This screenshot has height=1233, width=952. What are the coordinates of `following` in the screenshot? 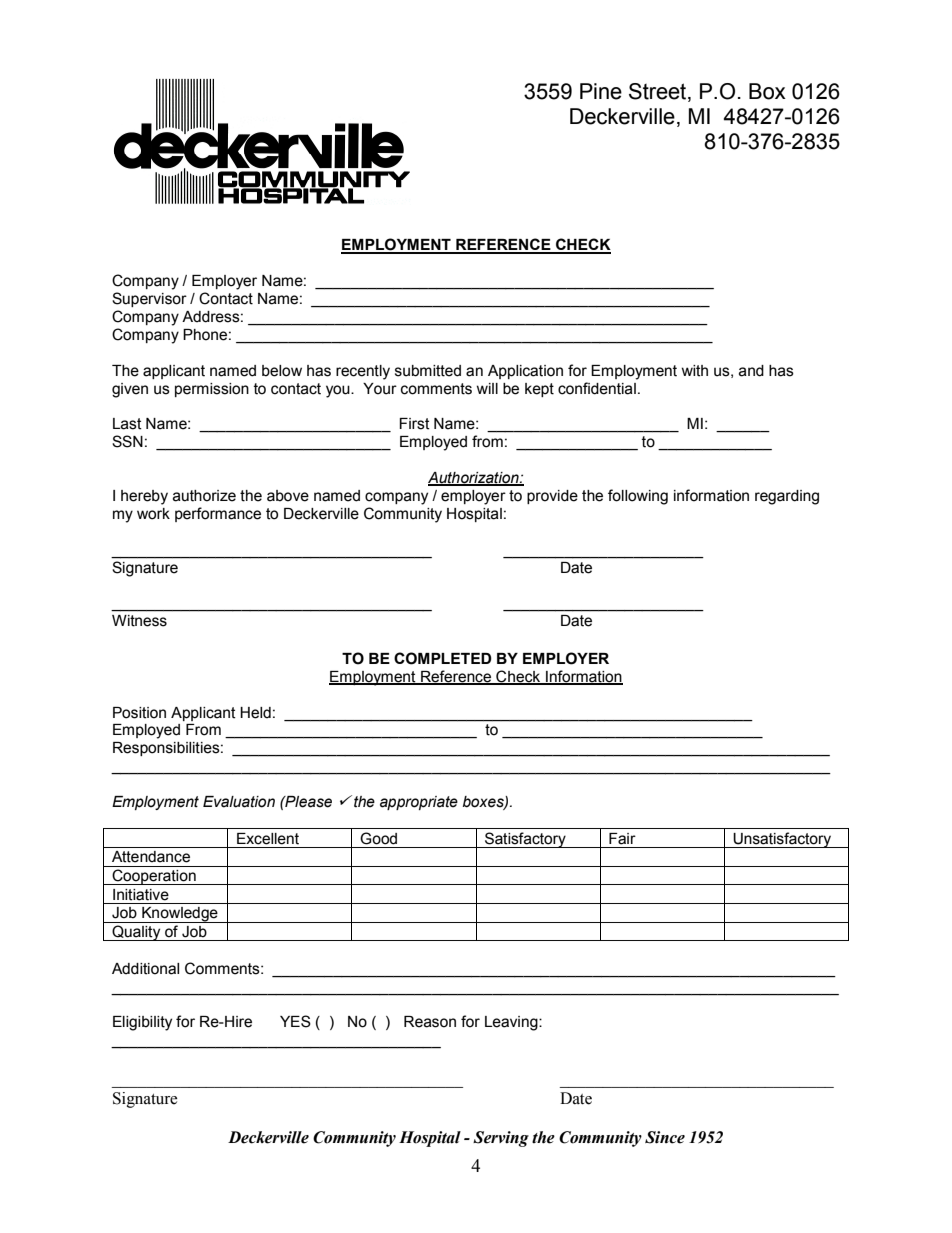 It's located at (638, 497).
